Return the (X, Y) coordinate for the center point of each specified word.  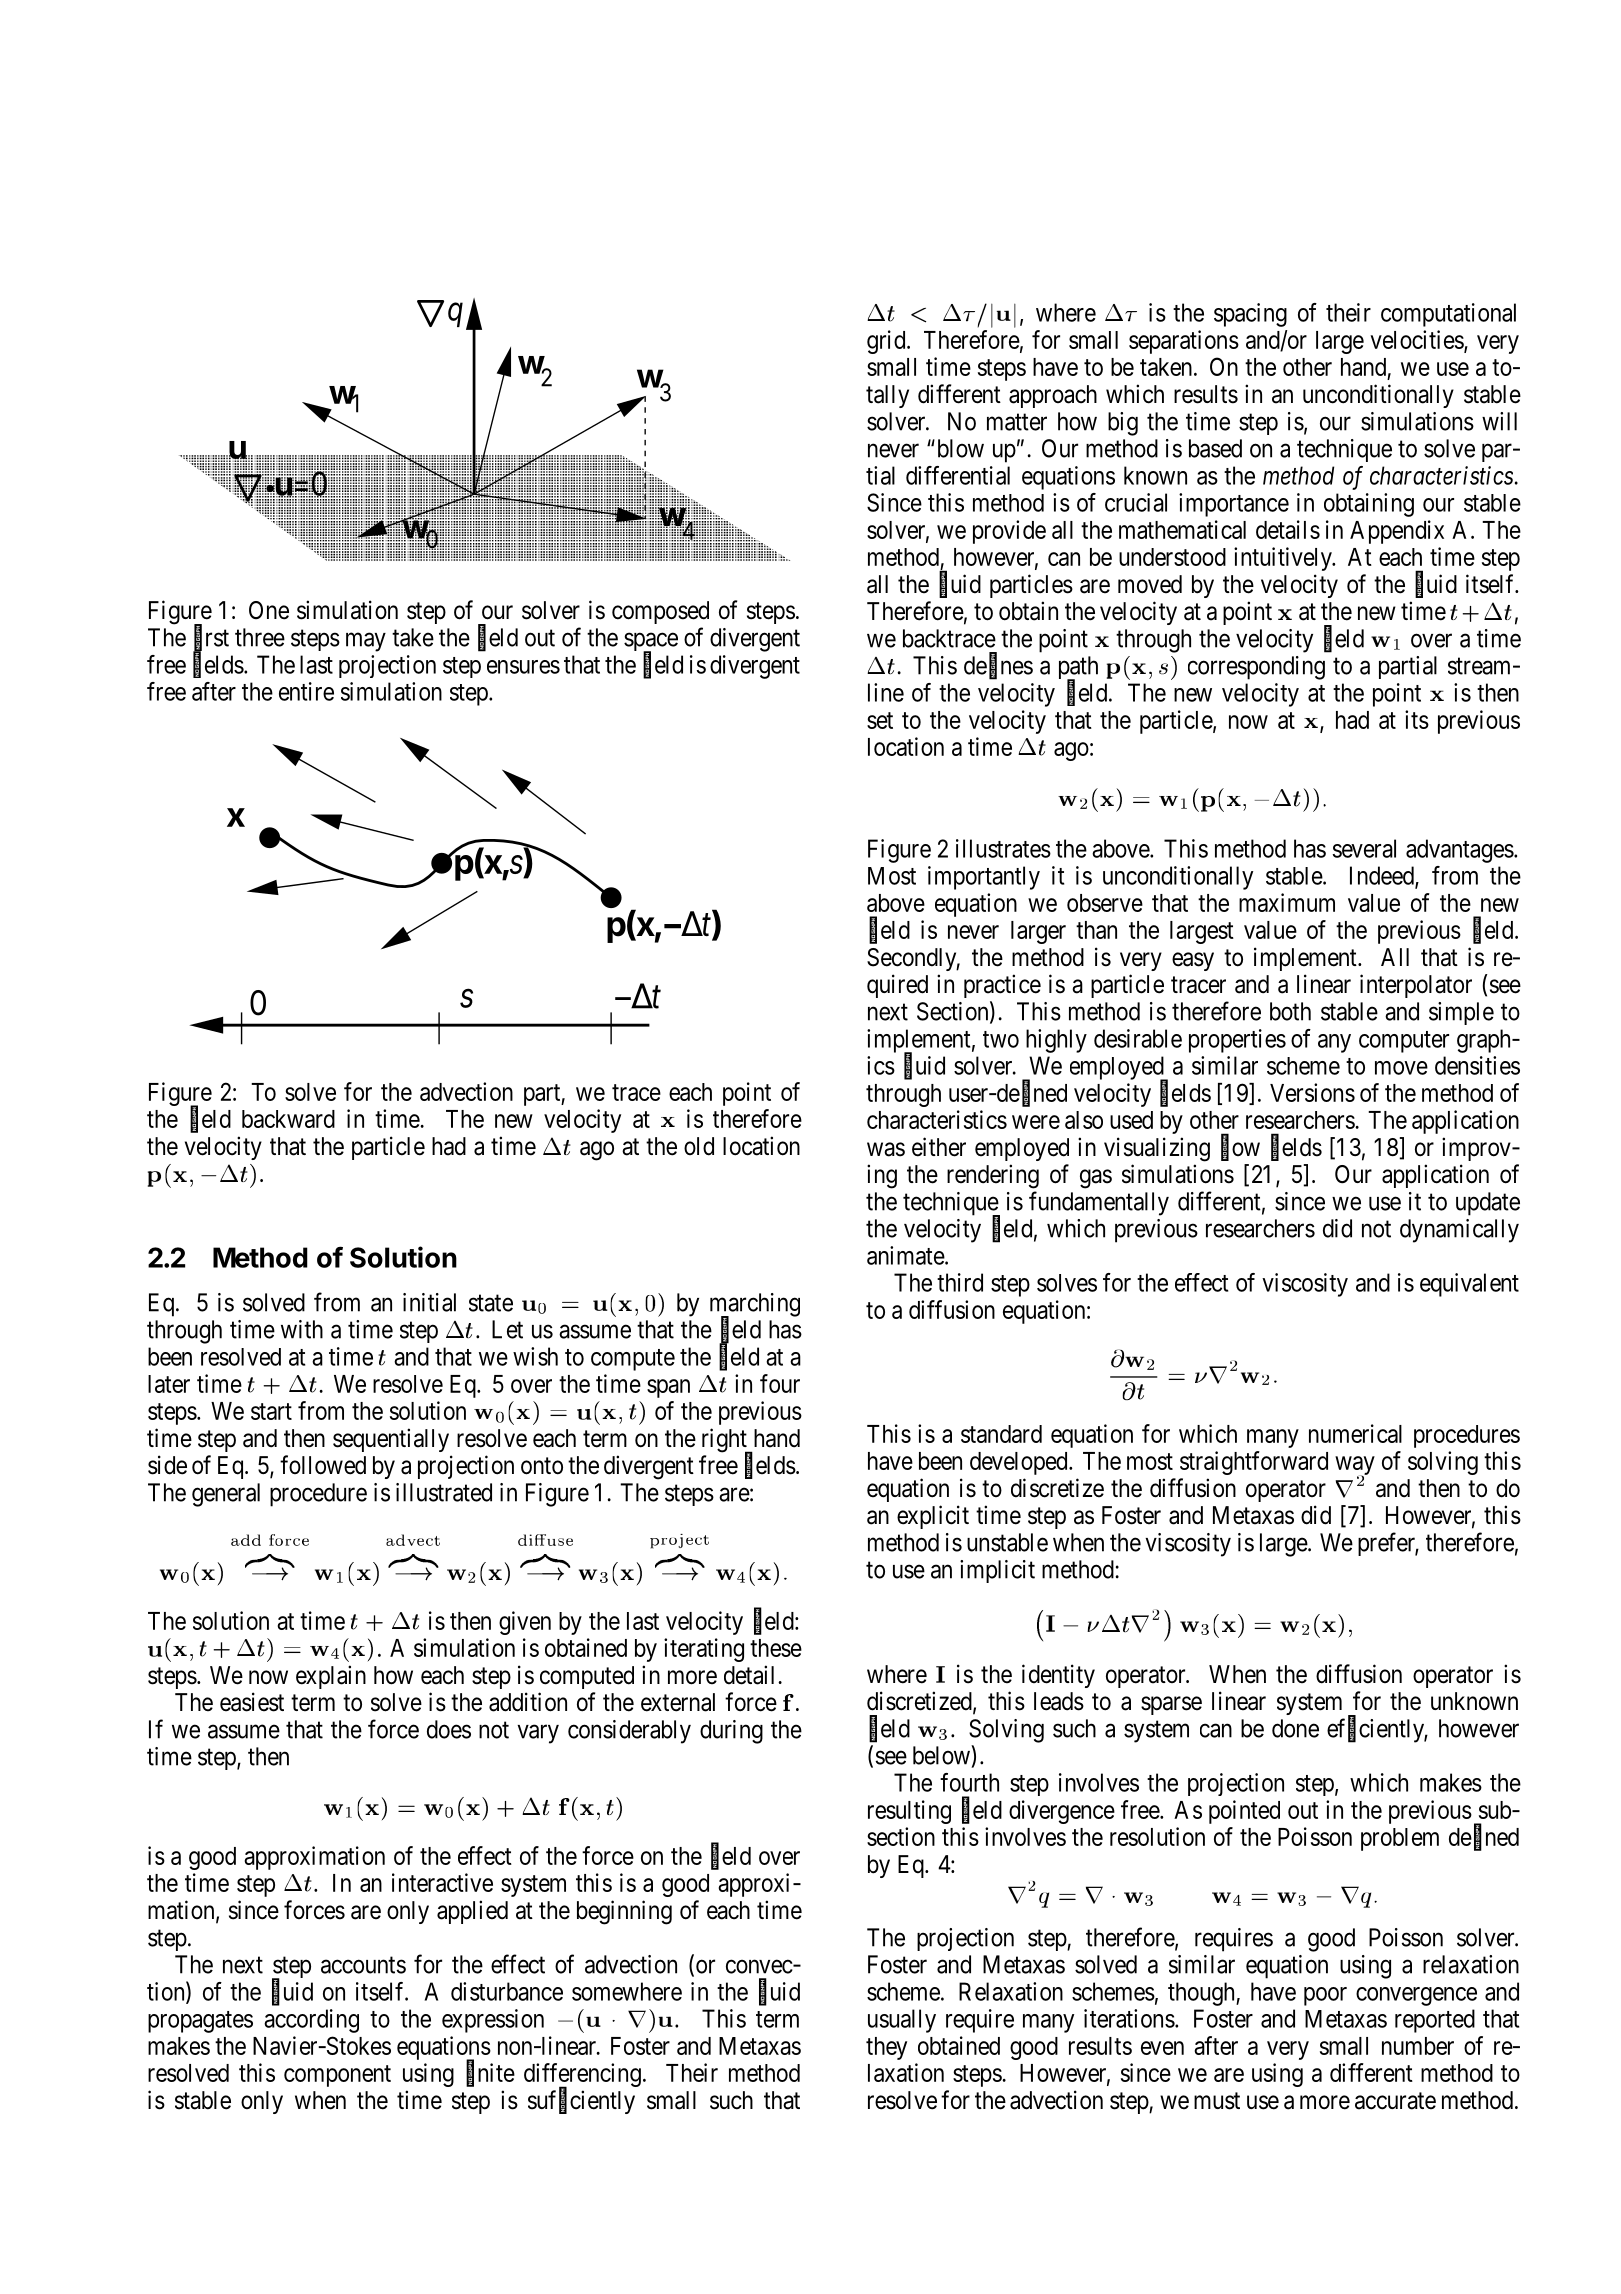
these (776, 1648)
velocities (1417, 341)
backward (288, 1119)
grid (887, 342)
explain (331, 1677)
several (1364, 848)
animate (906, 1255)
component (337, 2076)
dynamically (1459, 1231)
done (1295, 1728)
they (886, 2048)
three (260, 637)
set (880, 720)
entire (306, 691)
